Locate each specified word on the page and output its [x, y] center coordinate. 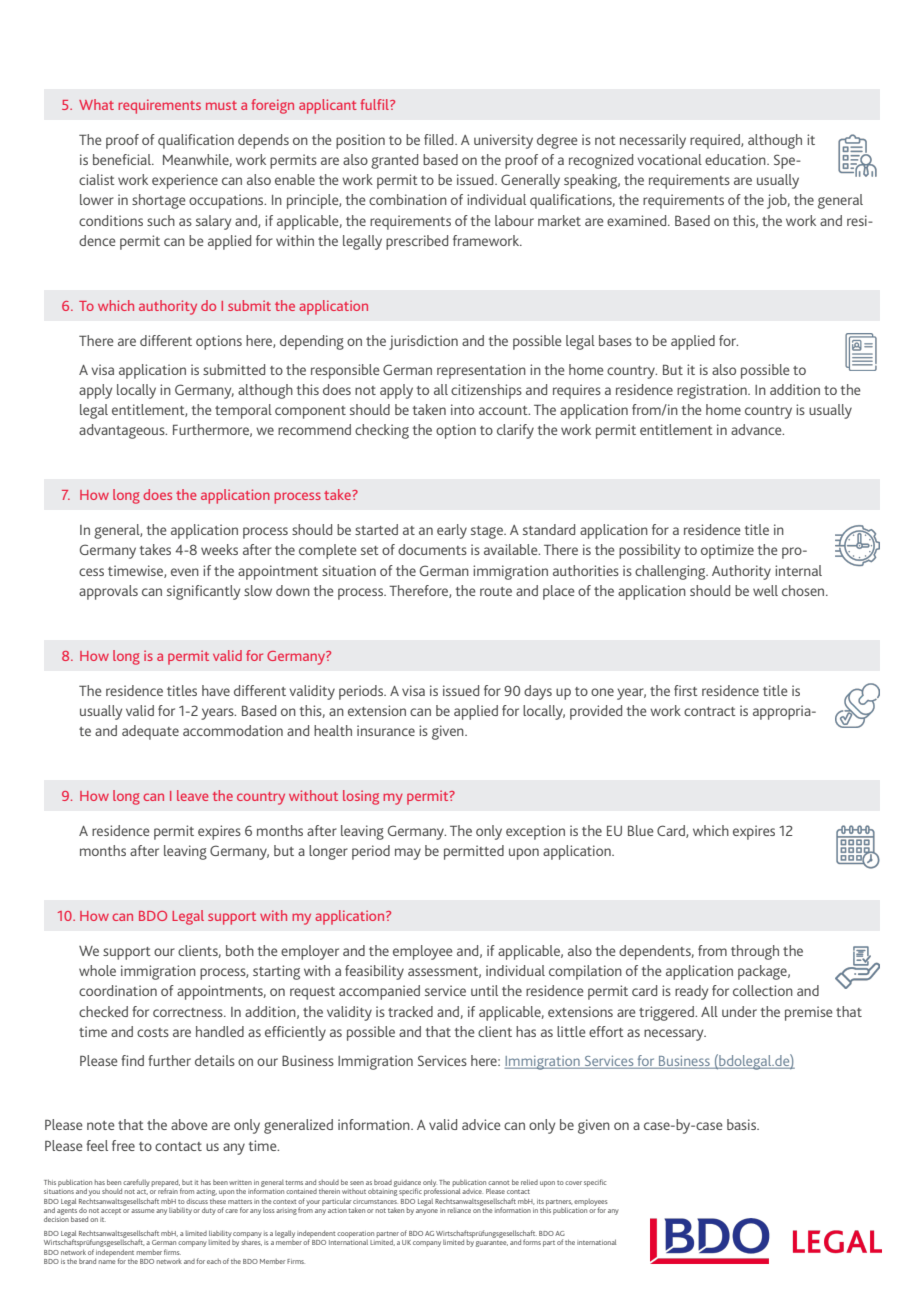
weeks [219, 549]
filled [440, 139]
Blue [641, 830]
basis [742, 1124]
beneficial [123, 159]
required [716, 141]
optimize [727, 551]
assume [143, 1211]
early [452, 531]
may [408, 854]
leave [193, 795]
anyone [427, 1212]
